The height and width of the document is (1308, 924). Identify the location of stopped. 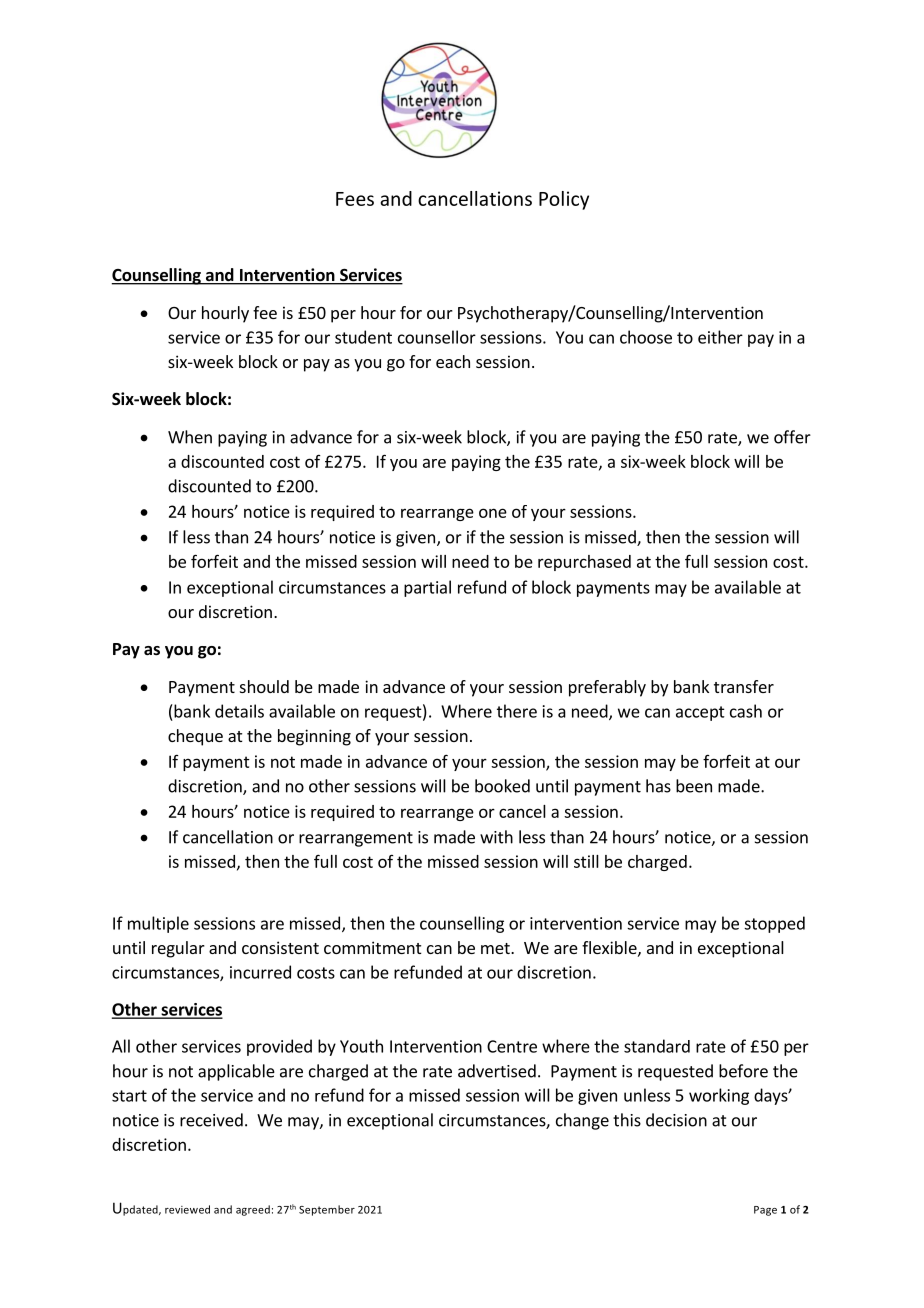
(774, 924).
